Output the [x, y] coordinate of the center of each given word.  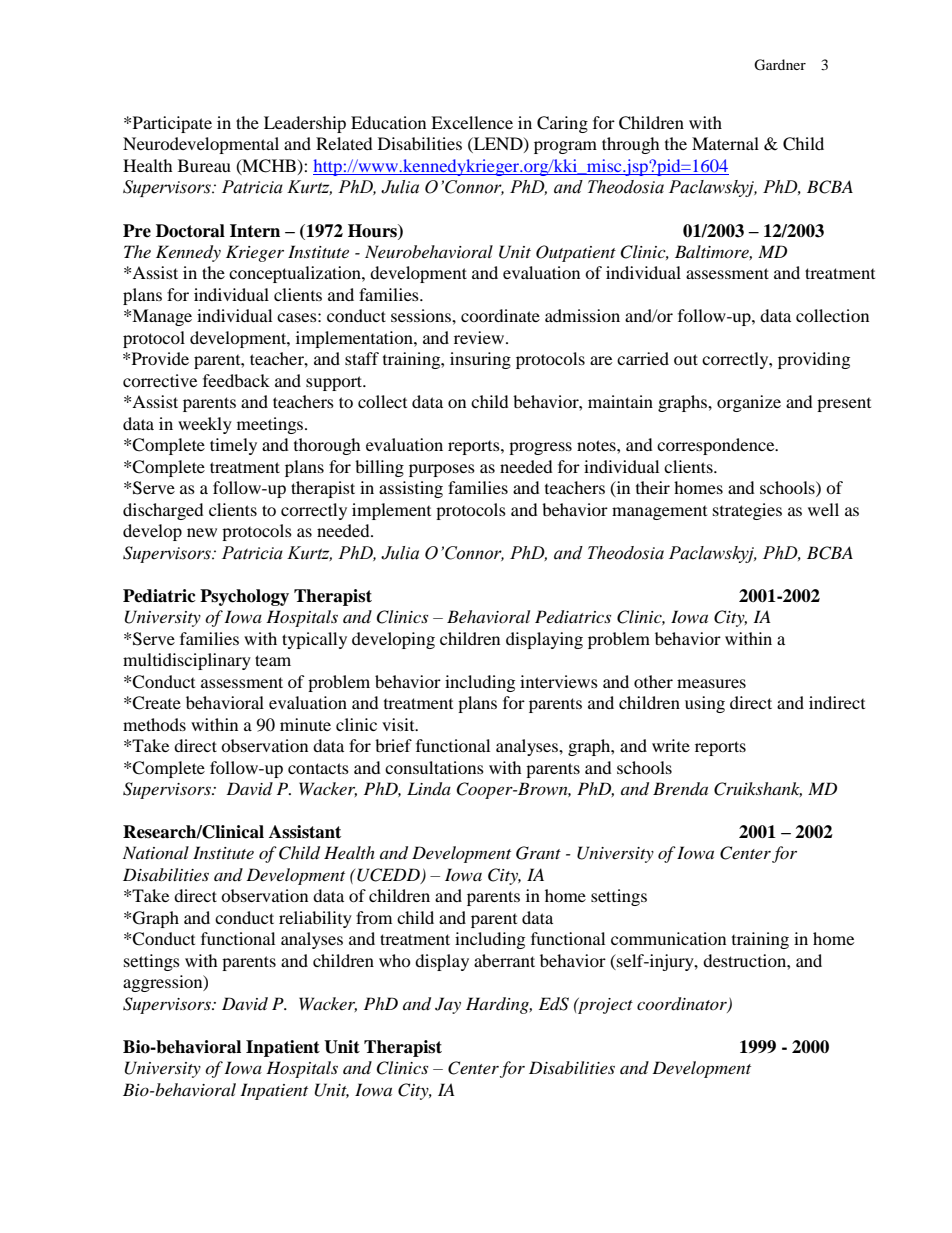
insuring [480, 360]
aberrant [504, 960]
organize [749, 403]
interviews [559, 681]
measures [711, 683]
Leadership [305, 124]
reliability [315, 919]
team [273, 660]
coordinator [683, 1005]
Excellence [472, 122]
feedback [236, 380]
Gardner [780, 65]
